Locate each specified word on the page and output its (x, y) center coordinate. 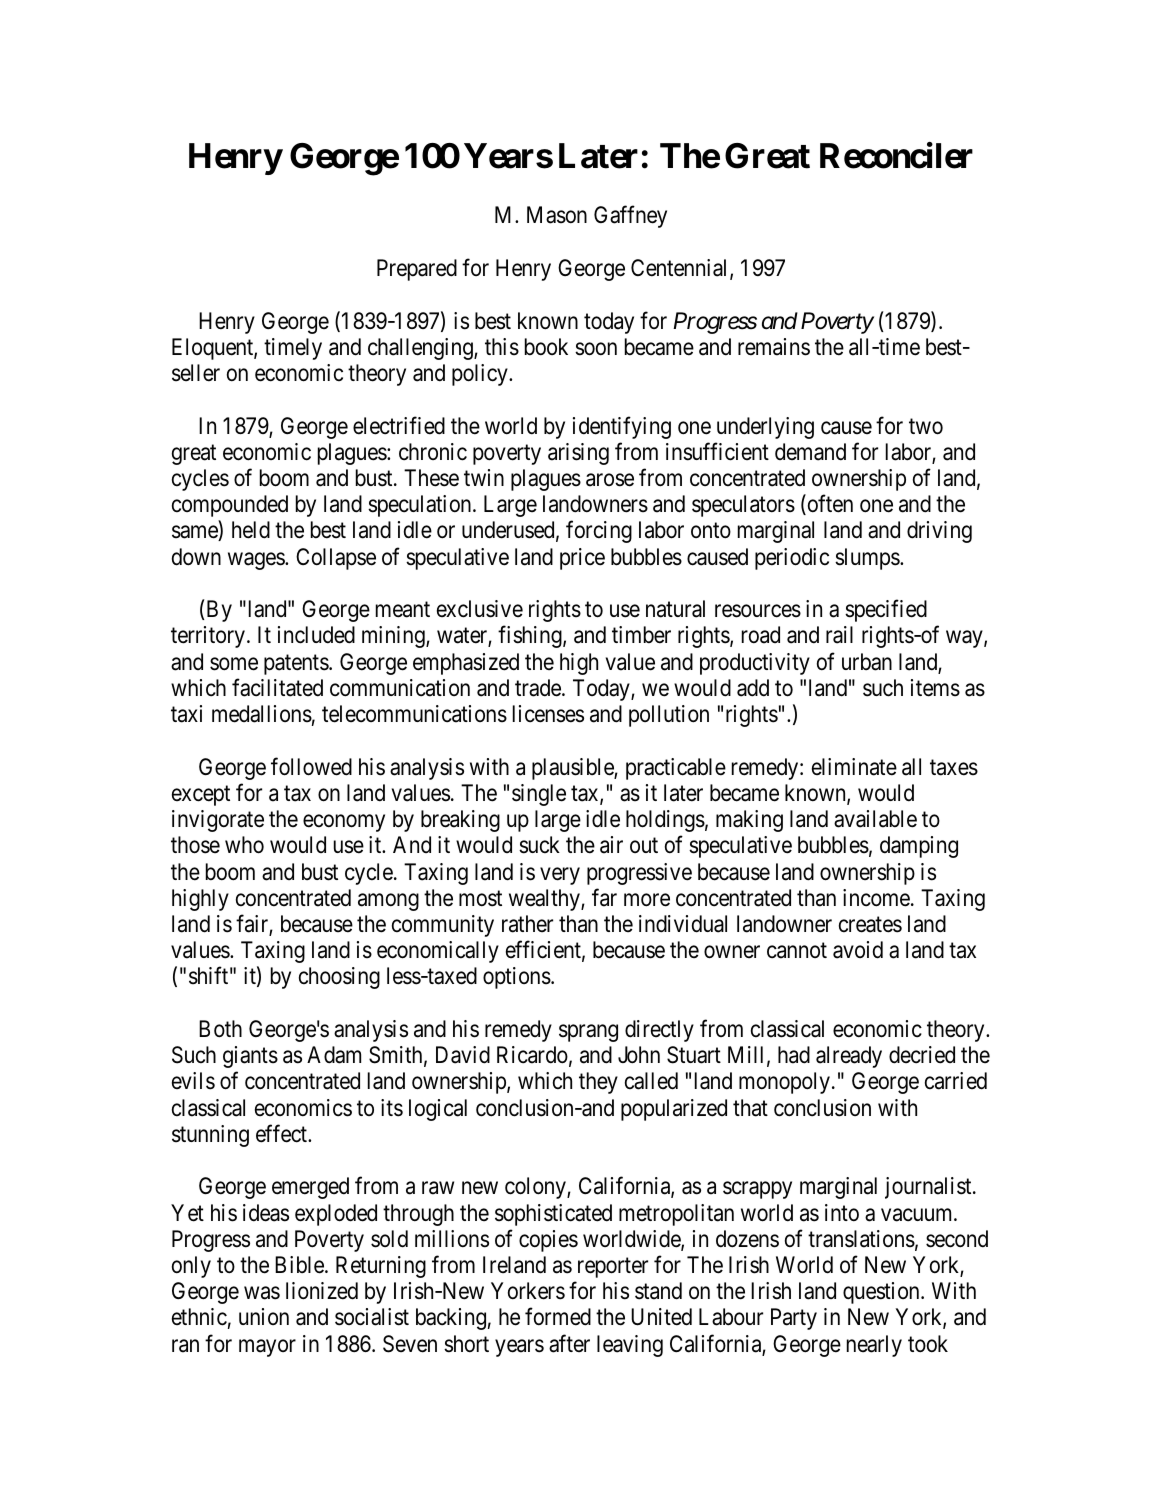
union (264, 1316)
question (882, 1293)
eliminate (854, 767)
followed (311, 766)
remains (774, 347)
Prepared (417, 270)
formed (558, 1317)
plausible (573, 769)
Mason (557, 215)
